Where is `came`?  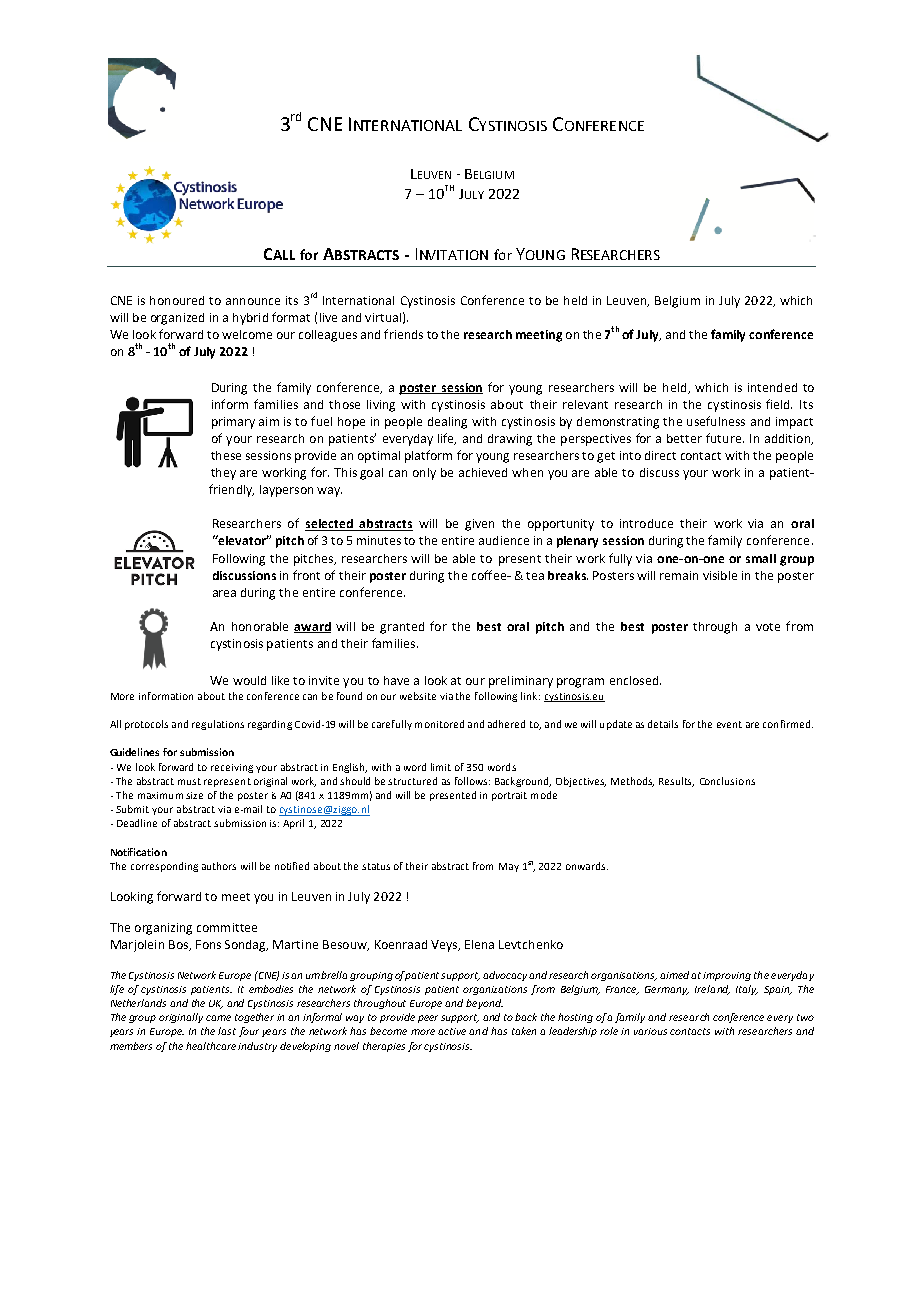 came is located at coordinates (218, 1018).
